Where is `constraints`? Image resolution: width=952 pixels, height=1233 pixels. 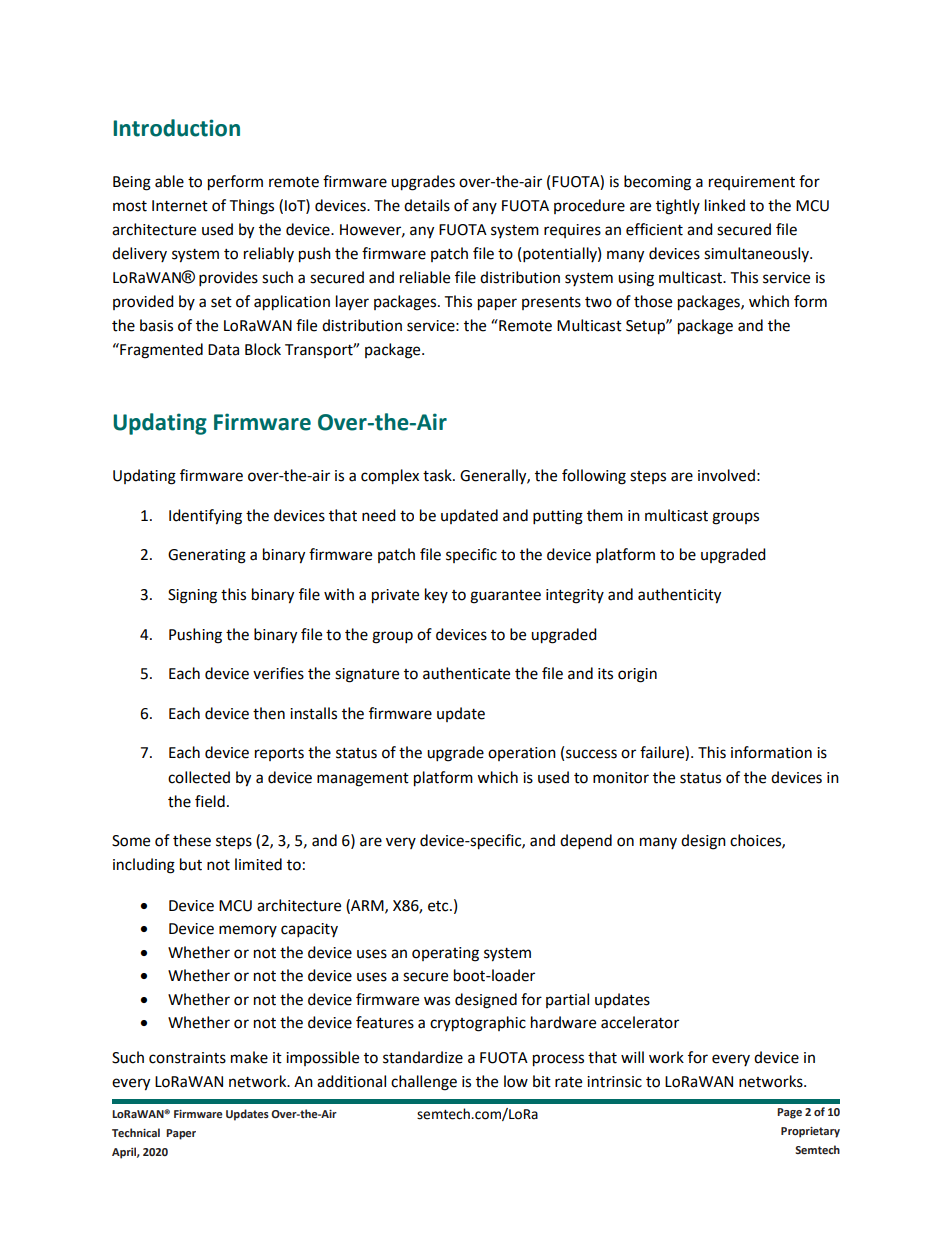
constraints is located at coordinates (187, 1058).
